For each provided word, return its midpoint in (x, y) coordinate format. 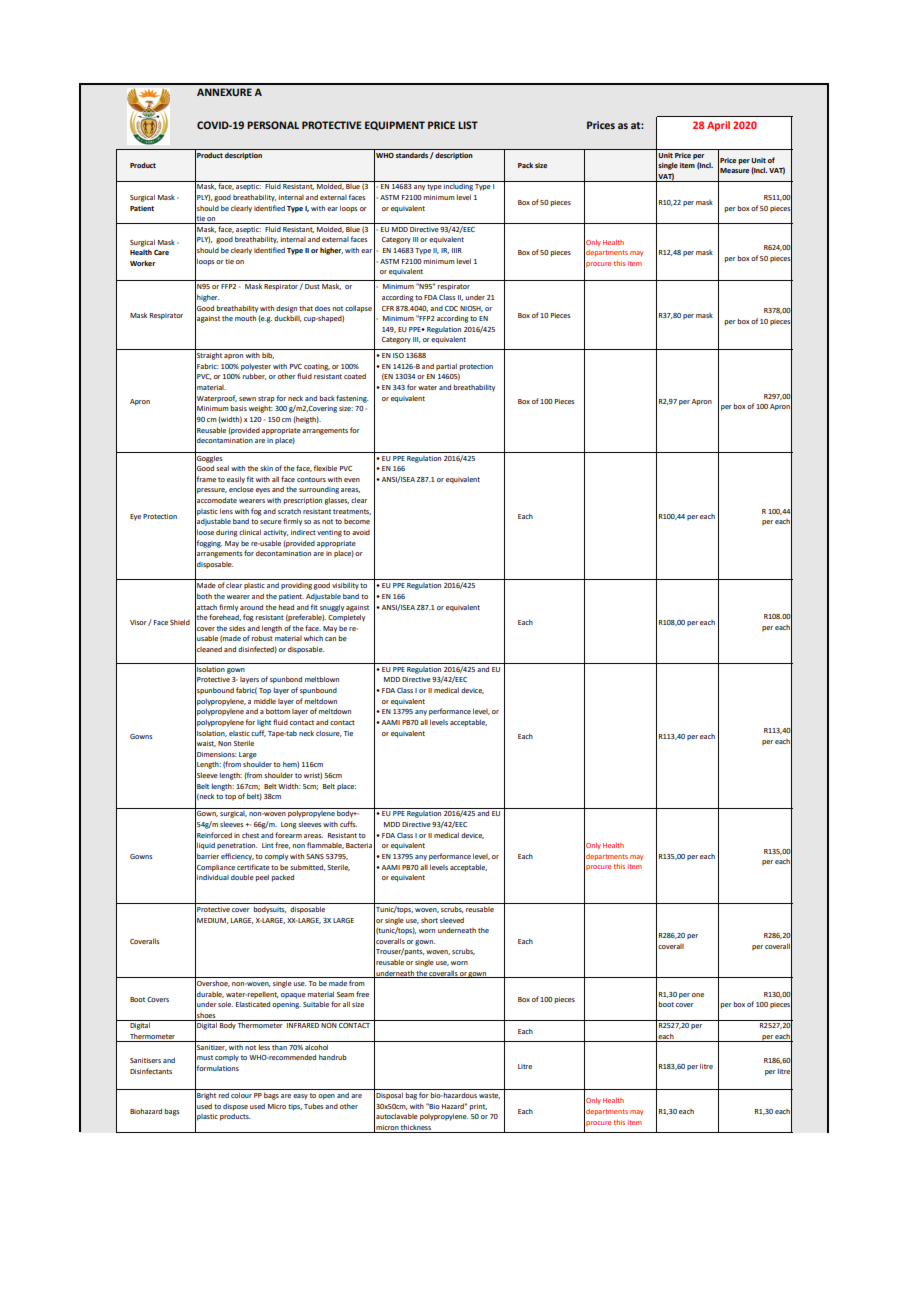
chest (250, 835)
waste (489, 1096)
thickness (416, 1128)
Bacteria (359, 845)
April (718, 126)
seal (222, 468)
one (698, 995)
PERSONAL (273, 125)
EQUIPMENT (395, 126)
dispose (235, 1107)
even (352, 480)
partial (446, 367)
